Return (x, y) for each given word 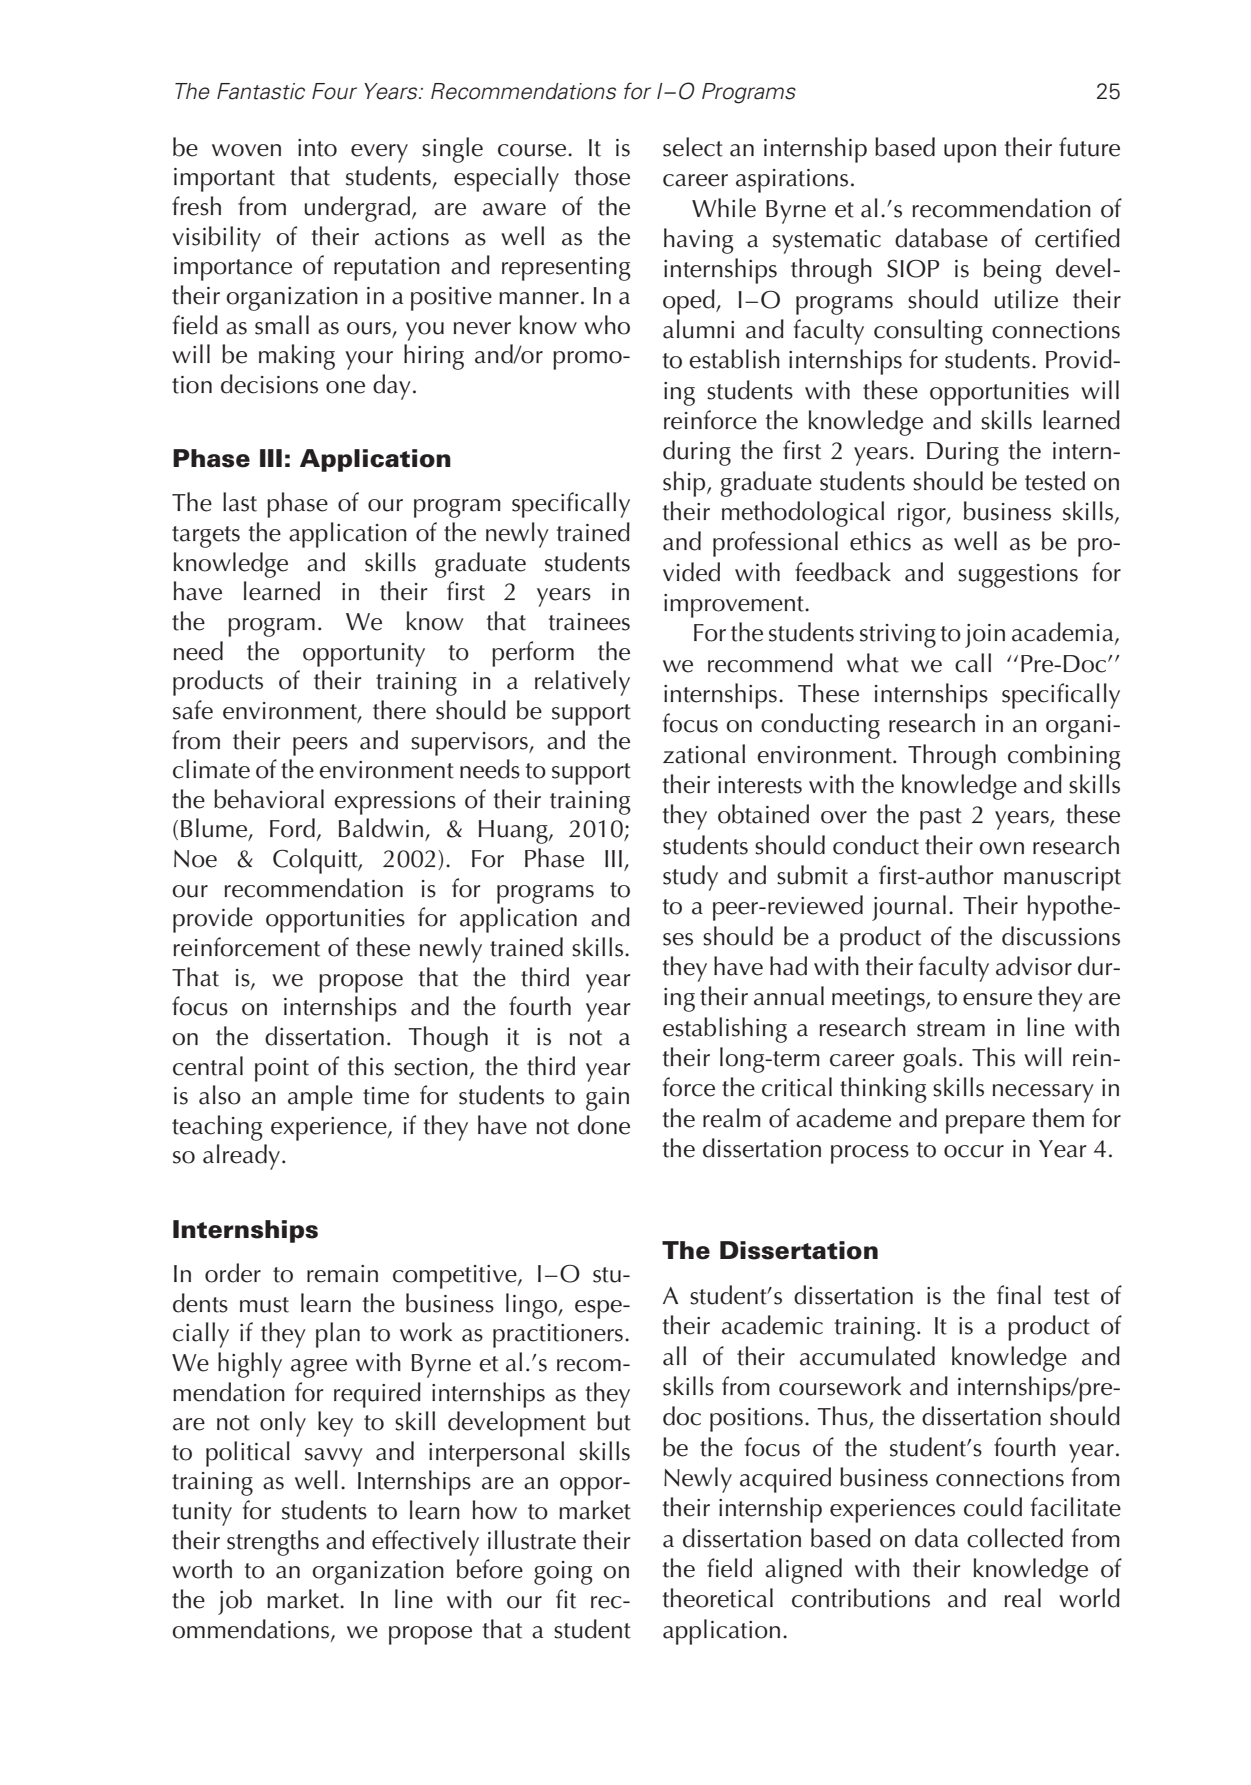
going (563, 1573)
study (690, 878)
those (602, 176)
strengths (273, 1543)
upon (970, 153)
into (317, 148)
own (1001, 848)
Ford (292, 828)
